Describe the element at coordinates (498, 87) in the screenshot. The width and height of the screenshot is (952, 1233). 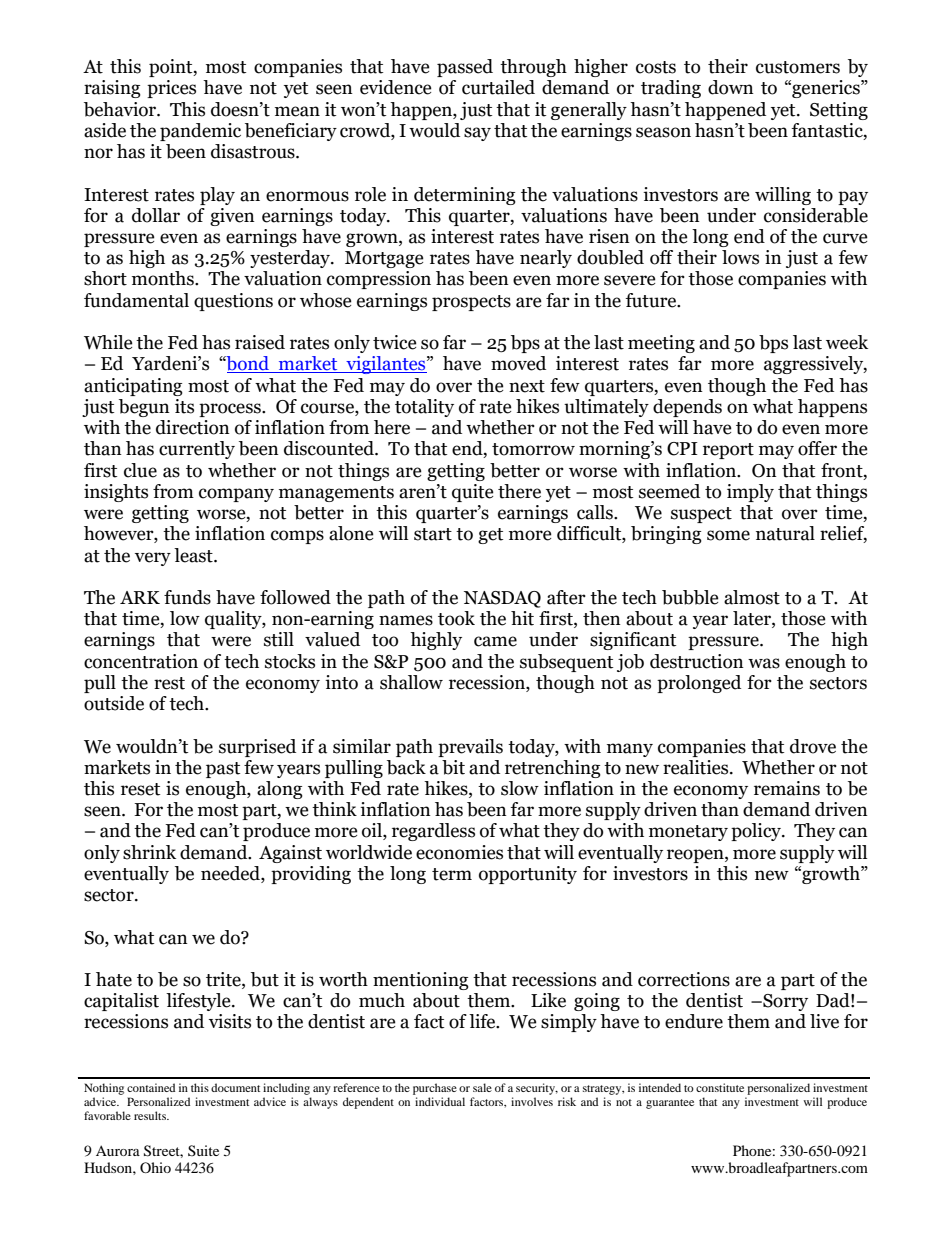
I see `curtailed` at that location.
